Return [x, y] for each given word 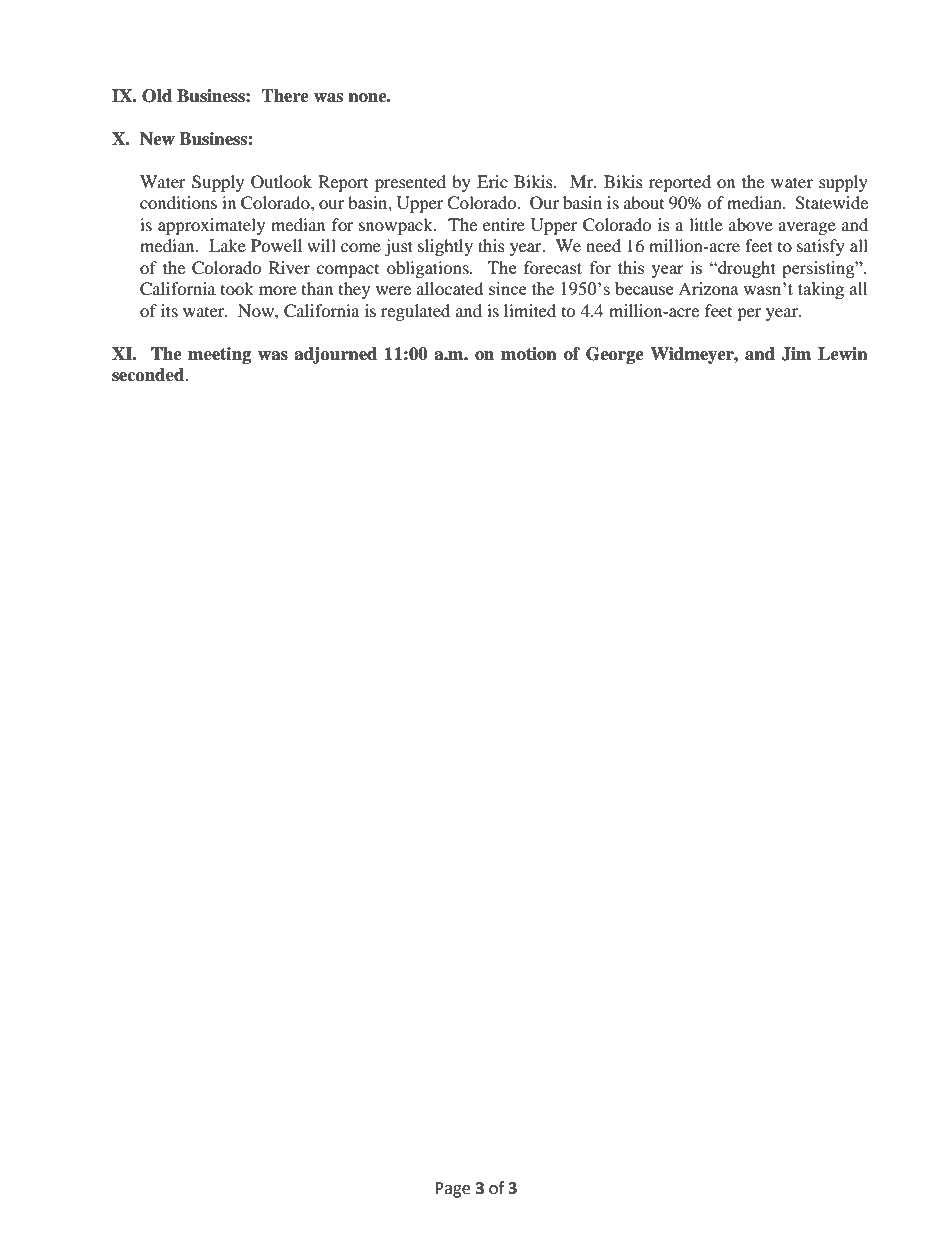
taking [821, 290]
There [285, 96]
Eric [492, 181]
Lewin [843, 354]
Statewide [831, 203]
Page [452, 1190]
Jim [796, 354]
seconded [149, 375]
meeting [219, 355]
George [615, 355]
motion [529, 354]
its [169, 310]
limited [530, 310]
